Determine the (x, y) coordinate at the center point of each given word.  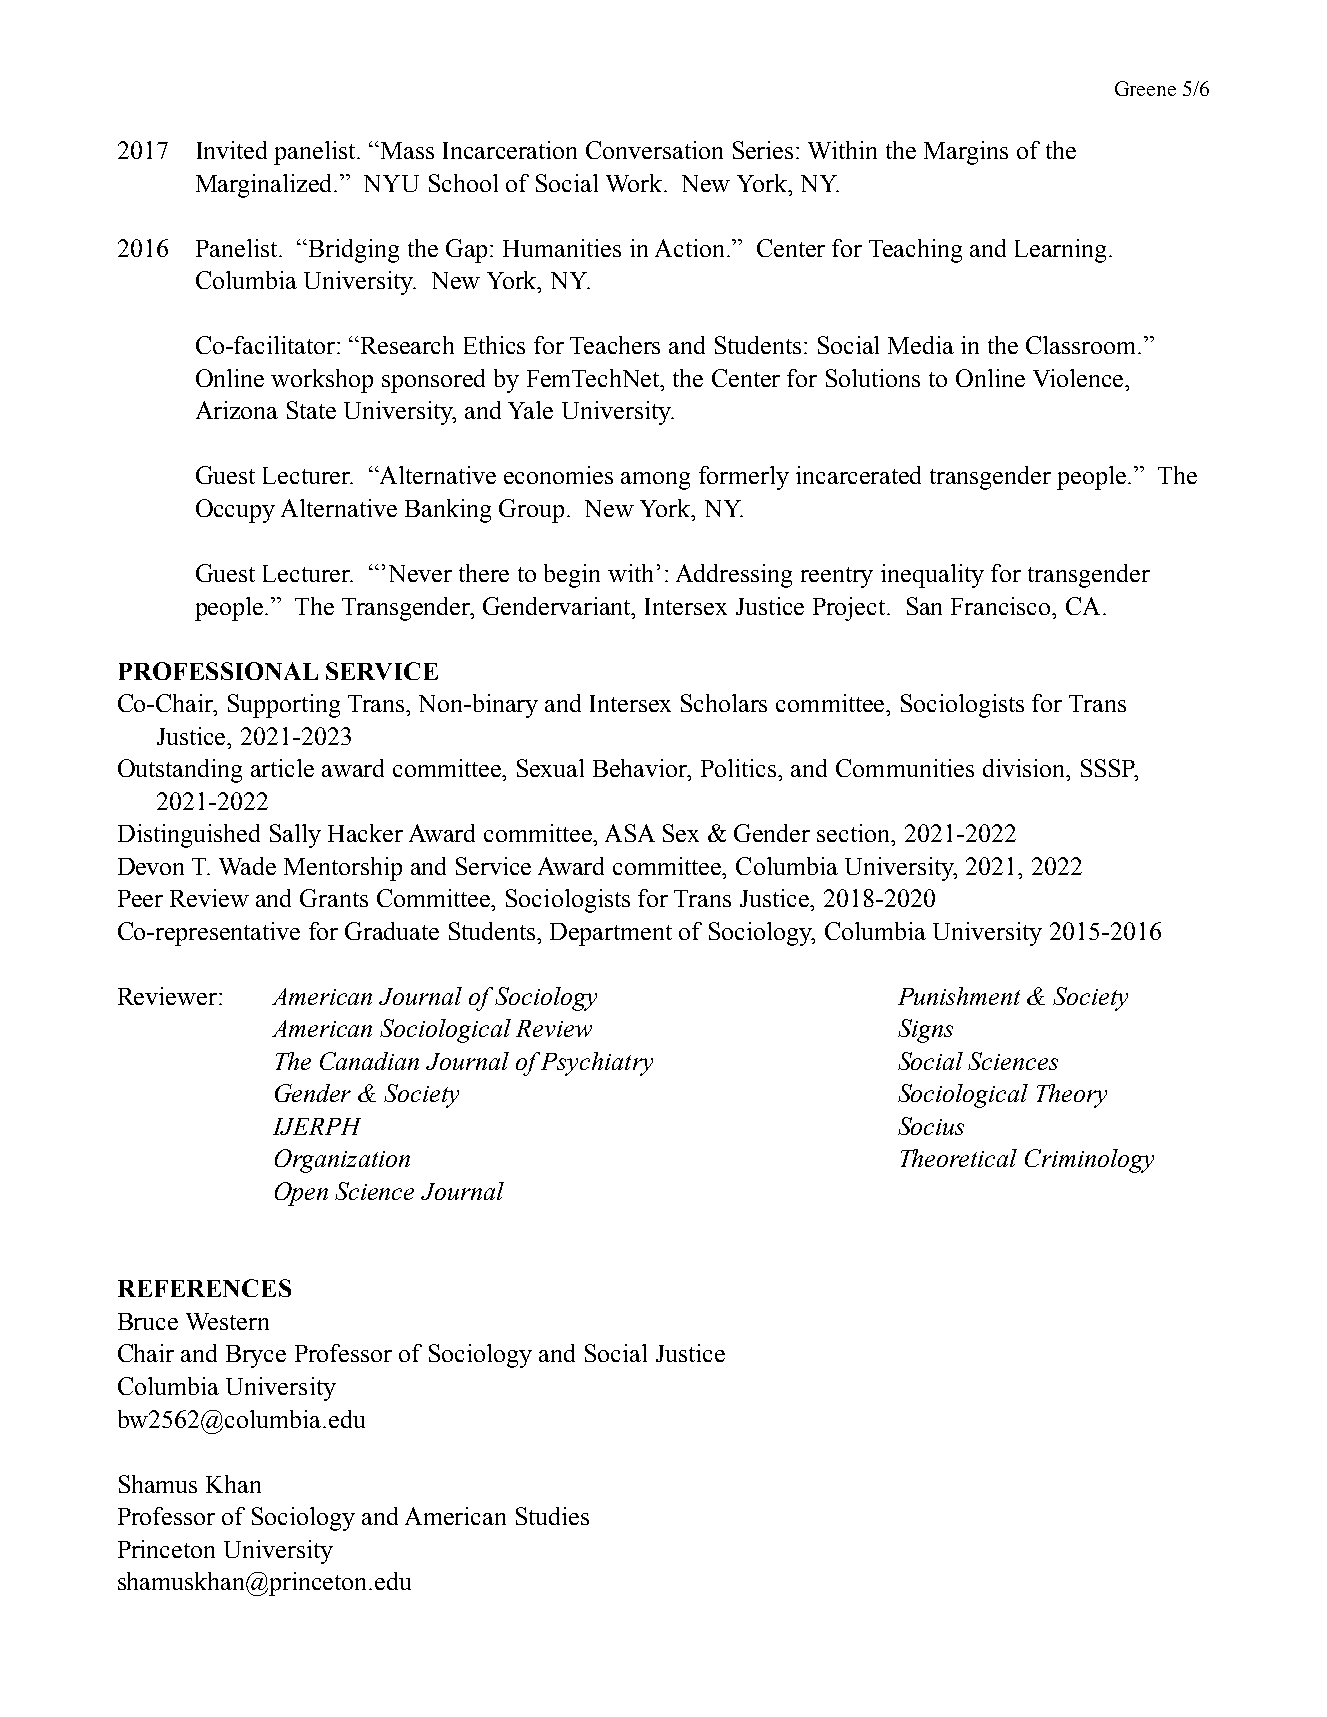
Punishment (959, 996)
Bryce (256, 1356)
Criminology (1089, 1161)
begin (572, 576)
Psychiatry (597, 1064)
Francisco (1002, 606)
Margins (966, 153)
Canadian (369, 1061)
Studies (552, 1516)
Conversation (654, 150)
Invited (232, 150)
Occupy (235, 511)
